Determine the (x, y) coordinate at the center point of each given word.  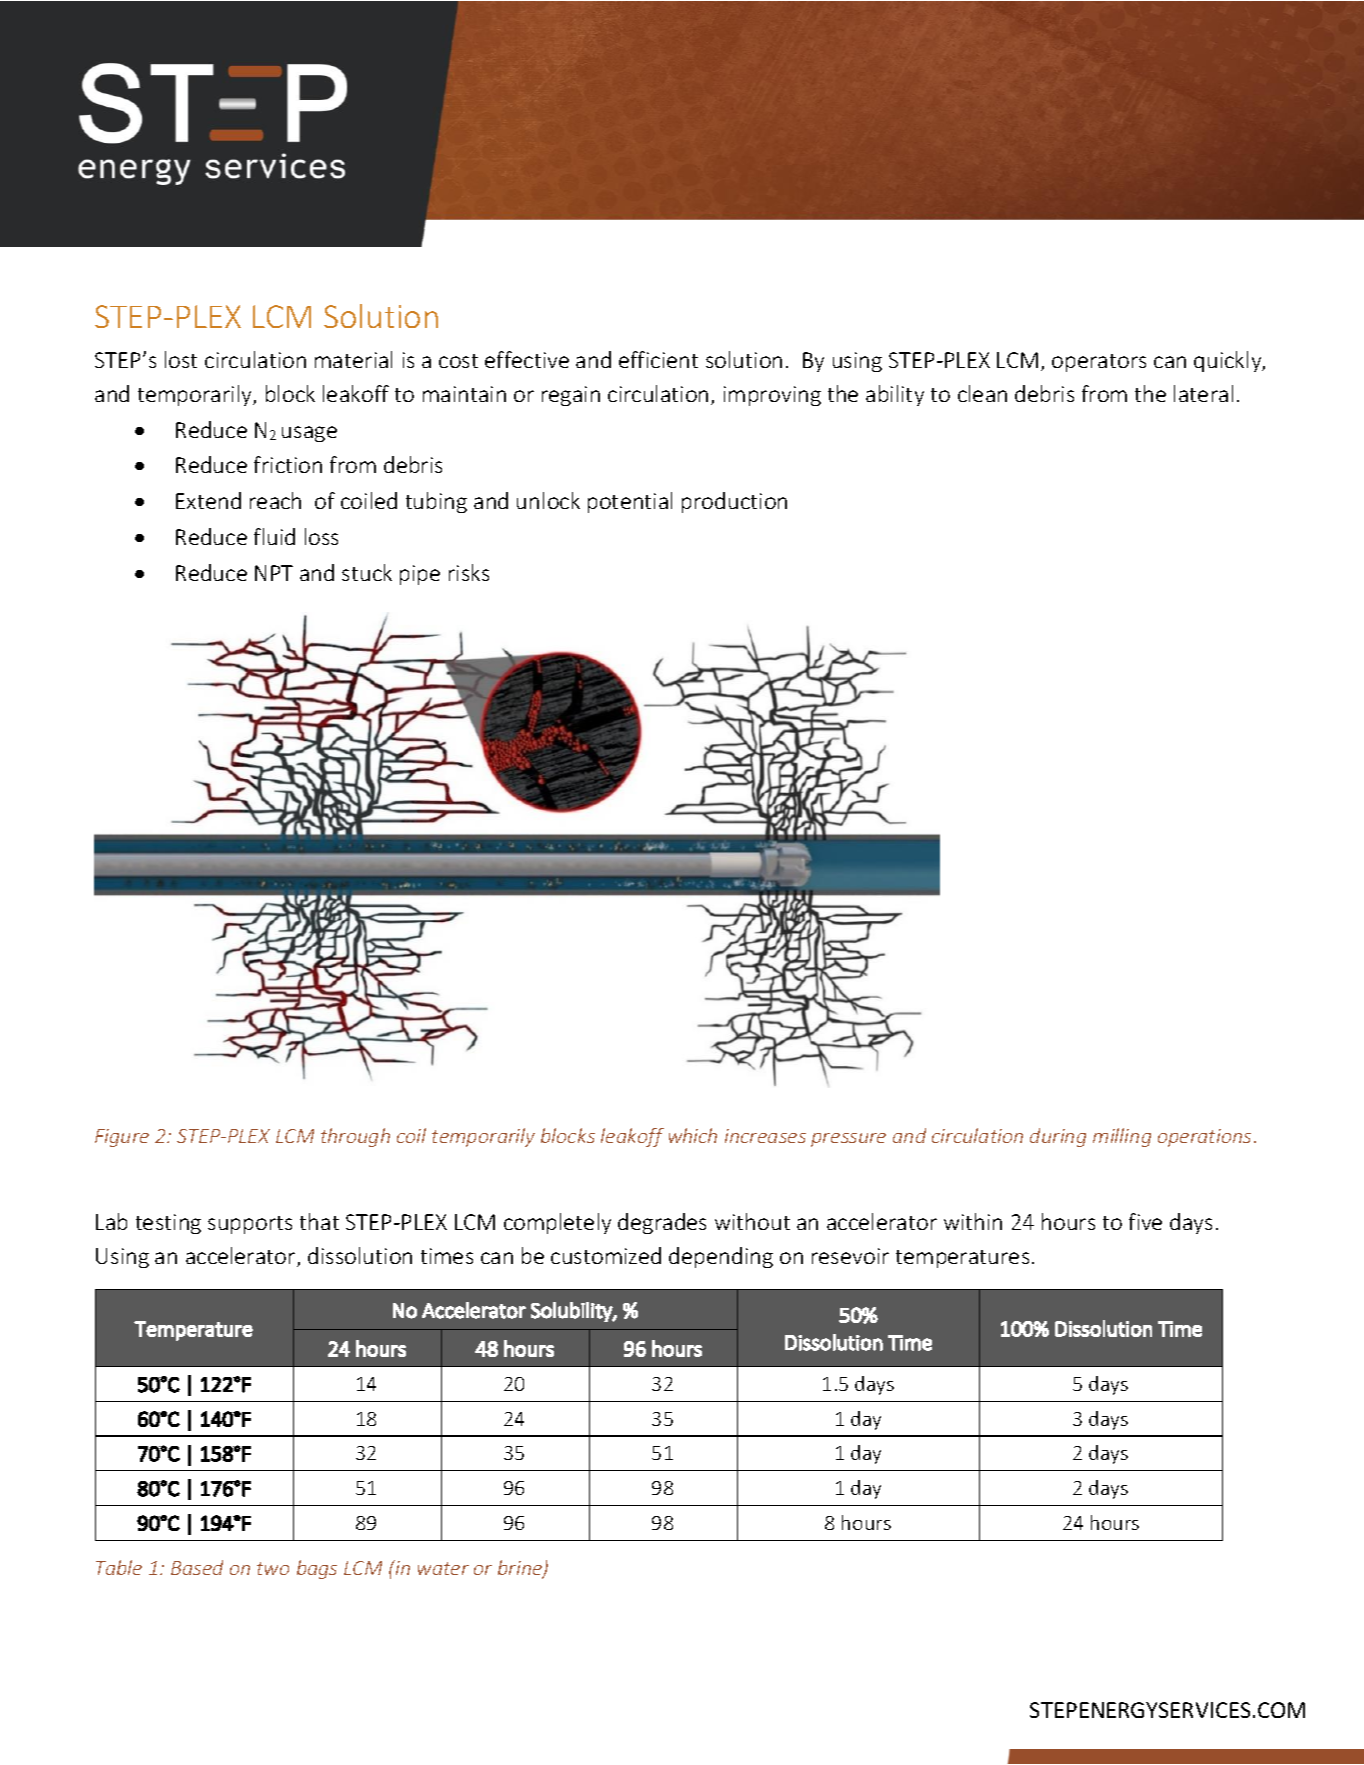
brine (521, 1569)
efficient (658, 359)
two (273, 1568)
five (1145, 1221)
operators (1099, 363)
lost (181, 359)
